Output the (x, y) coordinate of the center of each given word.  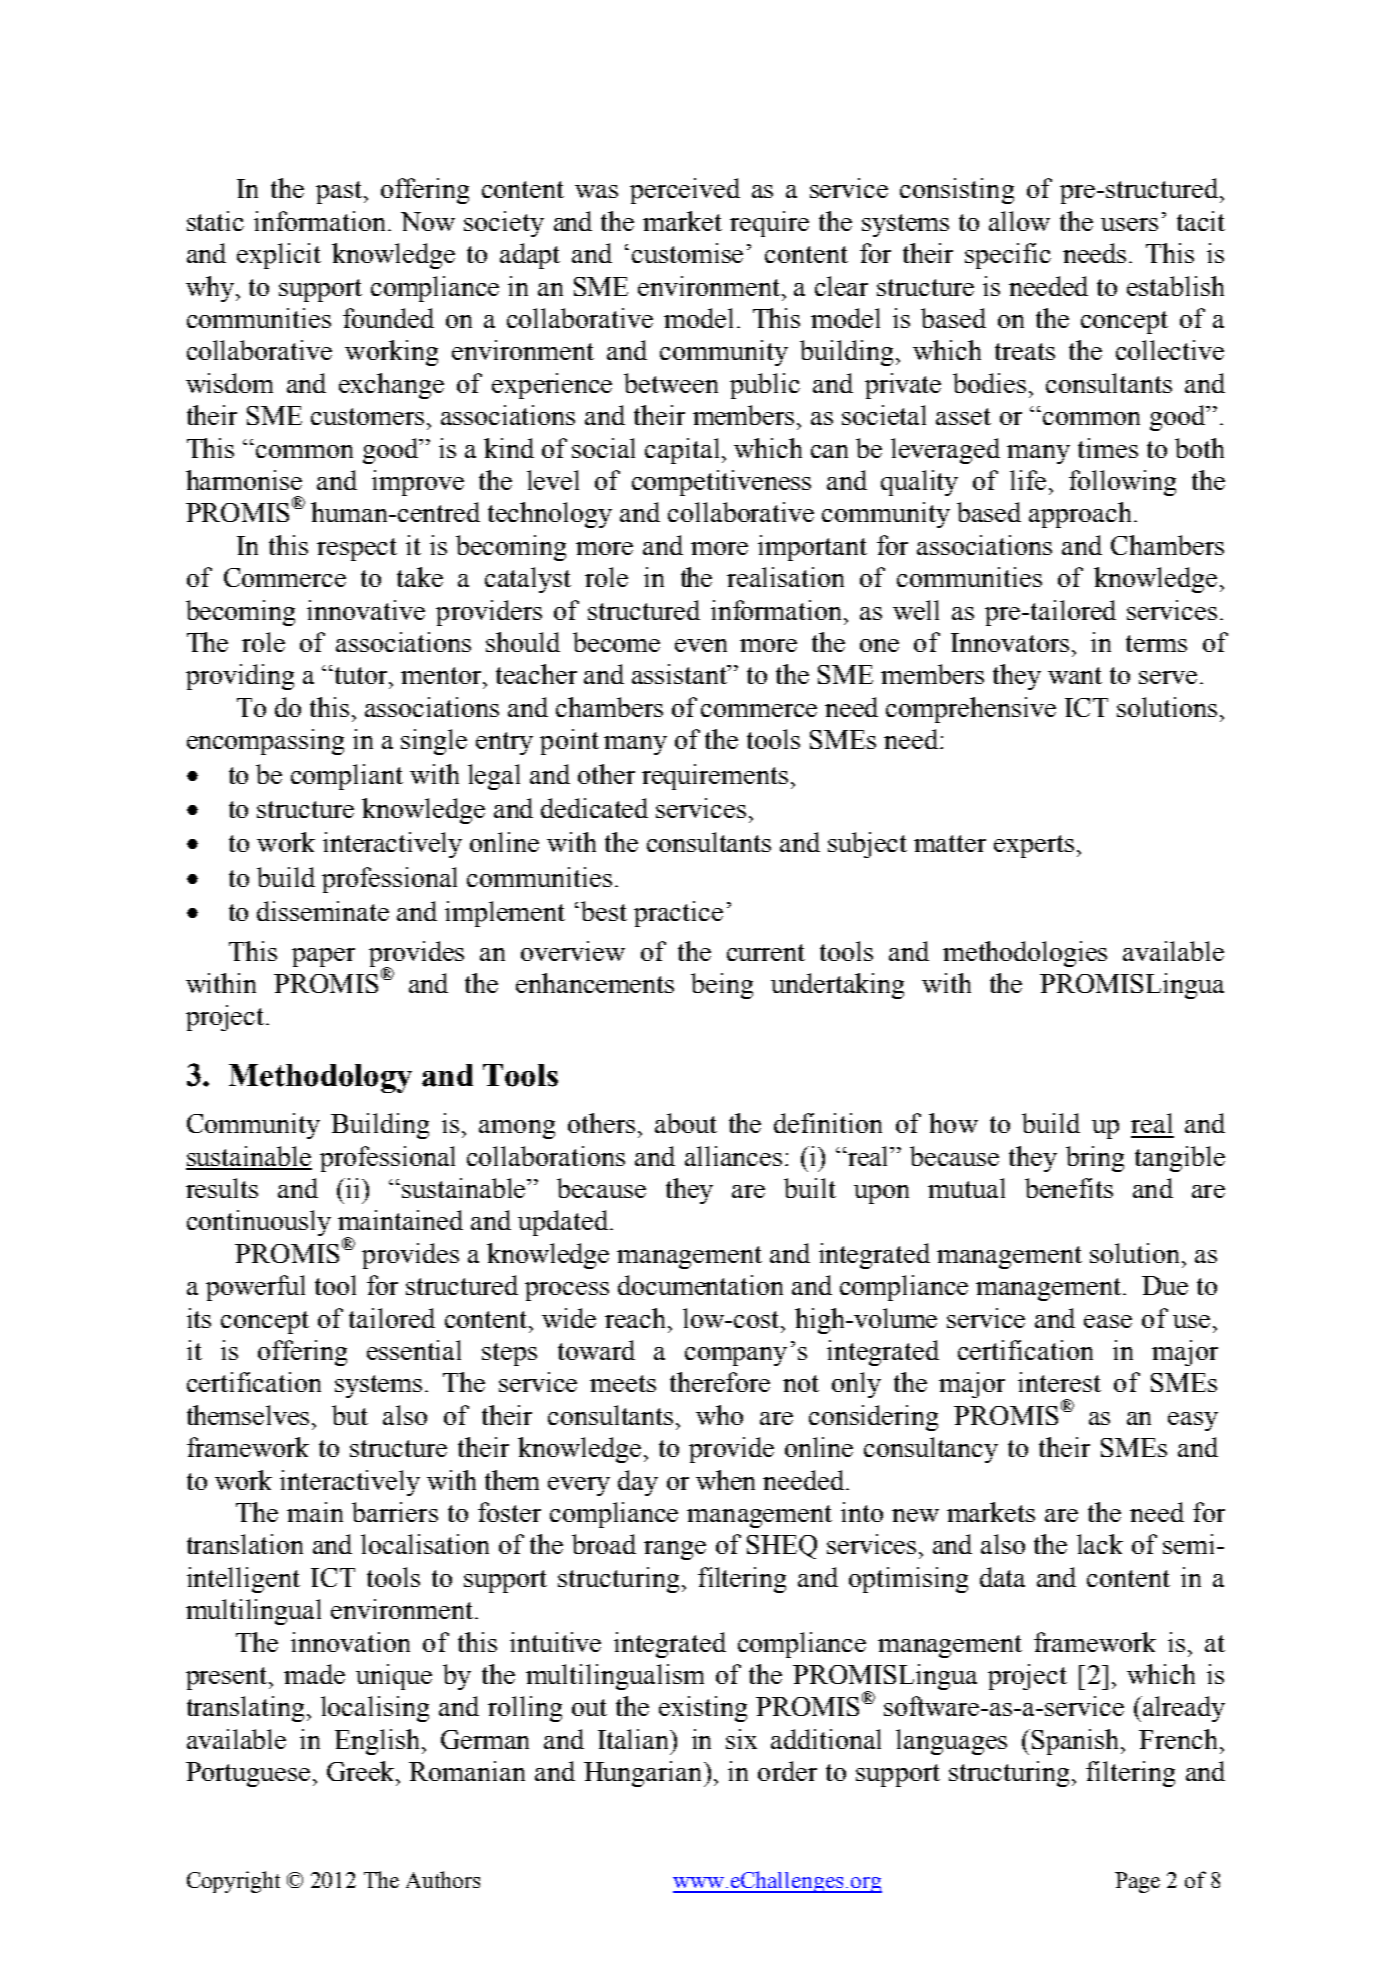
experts (1034, 846)
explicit (279, 256)
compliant (347, 777)
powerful (255, 1288)
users (1129, 224)
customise (687, 253)
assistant (681, 674)
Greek (362, 1771)
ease (1108, 1321)
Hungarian (644, 1774)
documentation (700, 1285)
